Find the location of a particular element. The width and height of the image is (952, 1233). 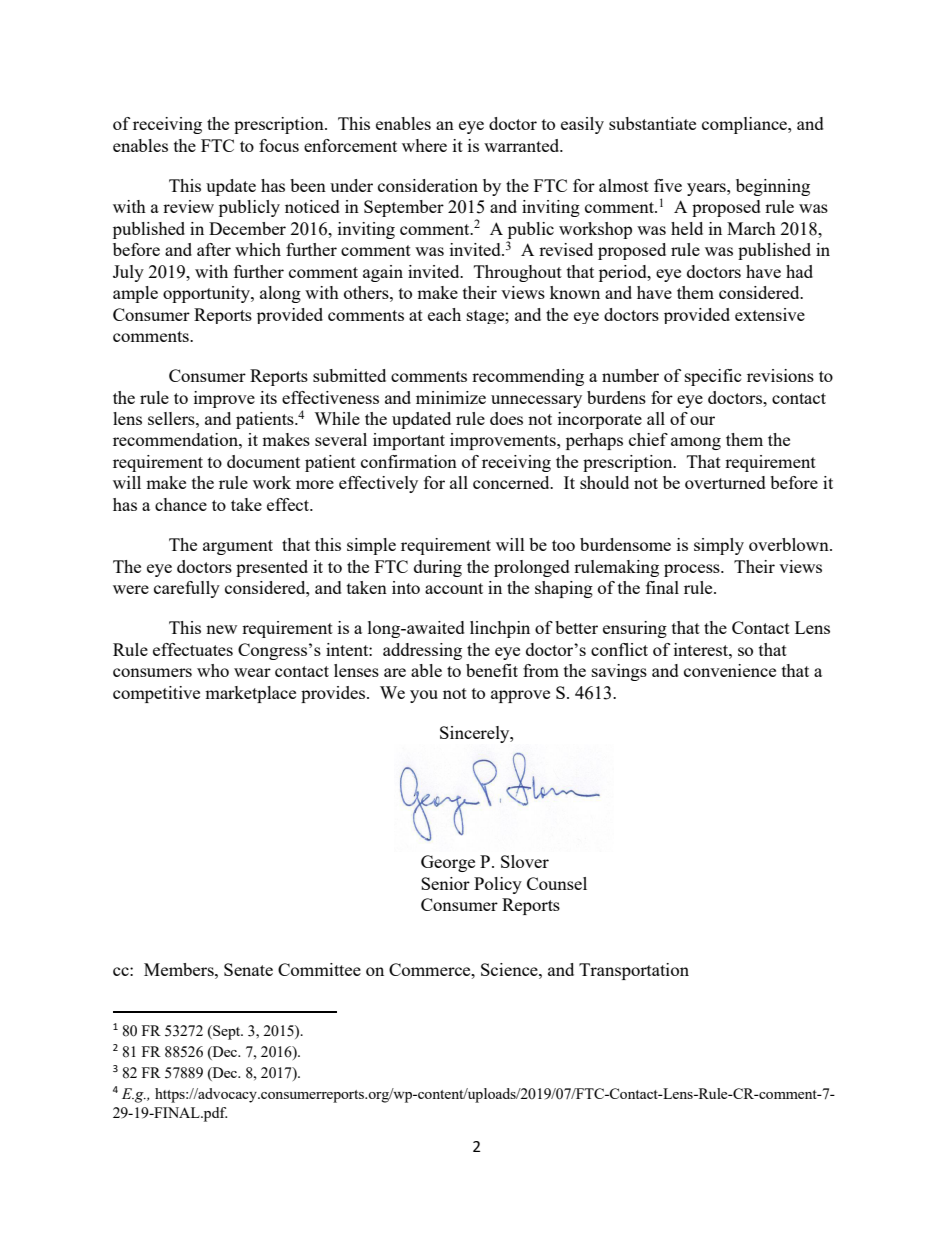

Senior is located at coordinates (445, 883).
